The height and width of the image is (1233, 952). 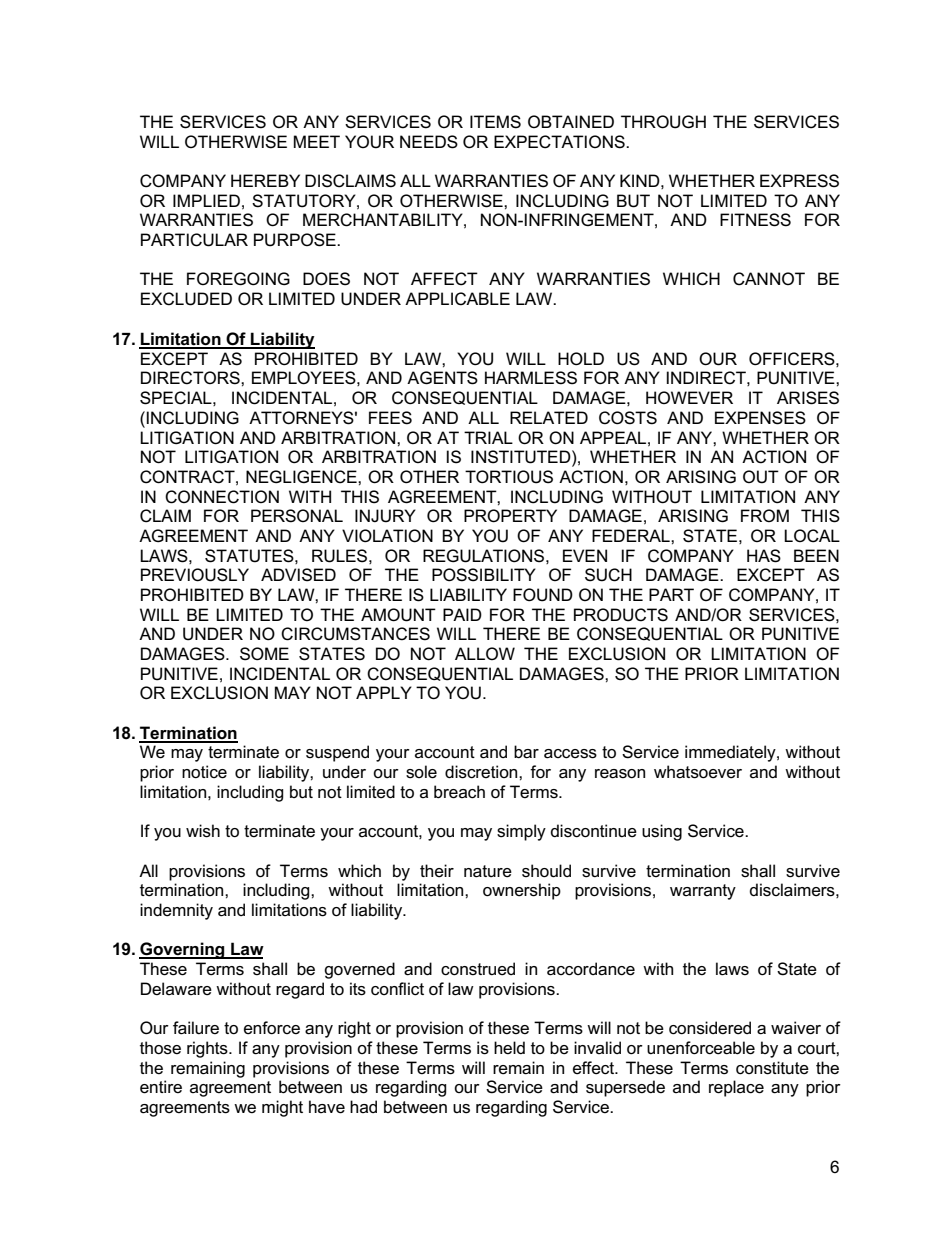 I want to click on ITEMS, so click(x=495, y=122).
